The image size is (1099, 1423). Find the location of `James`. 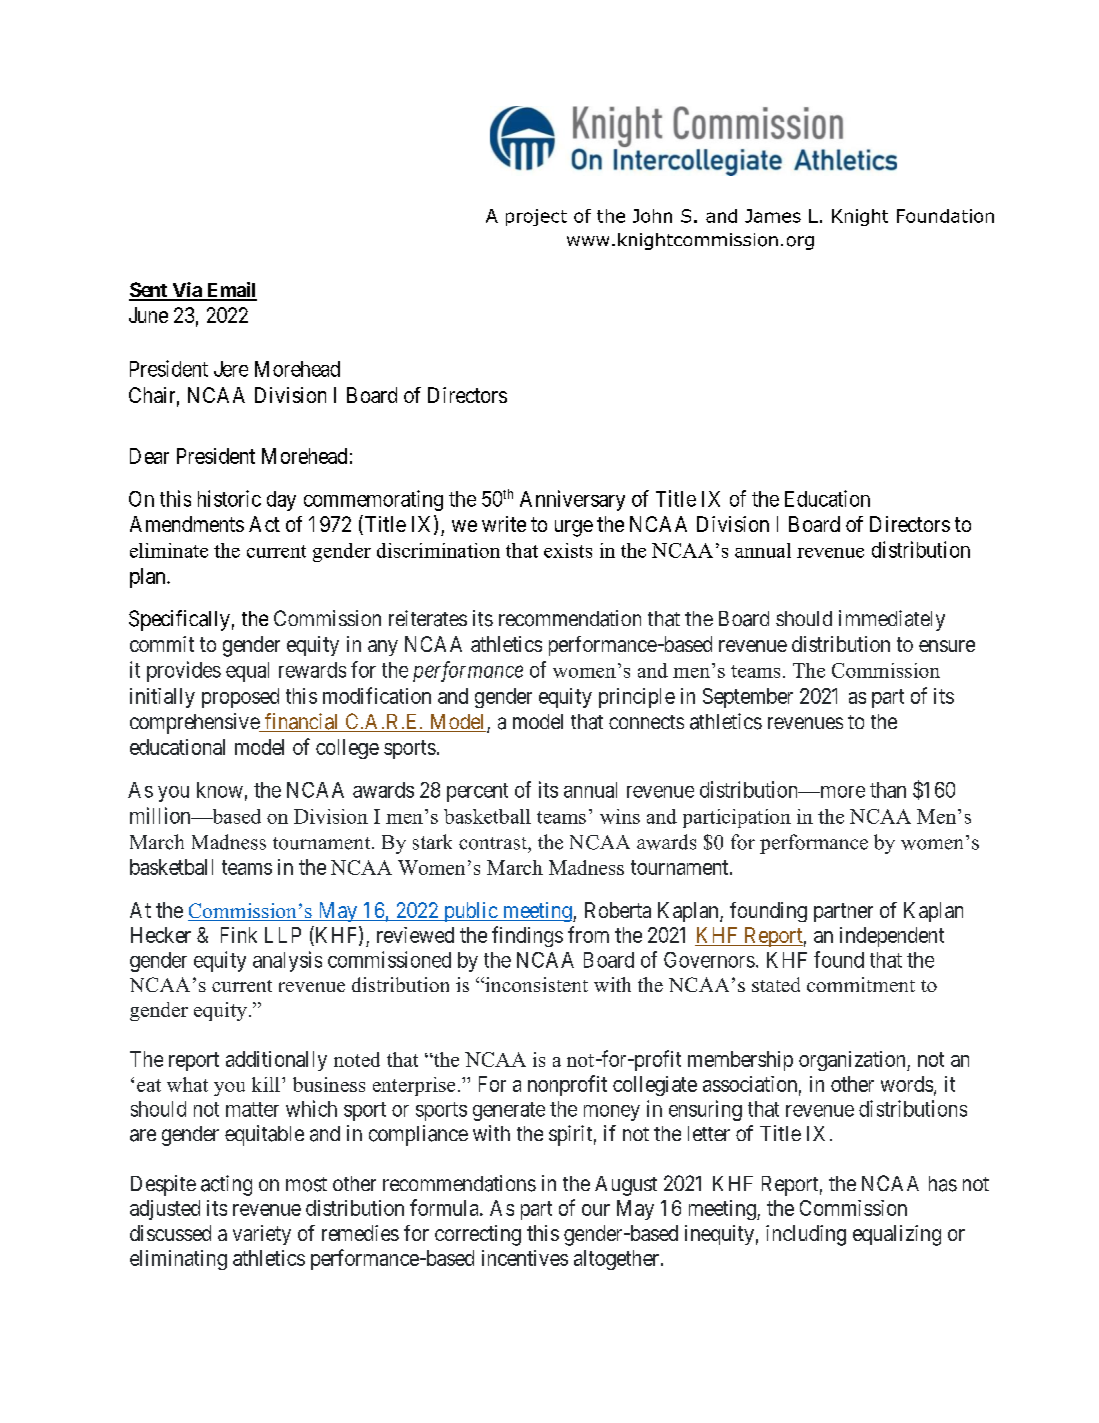

James is located at coordinates (773, 216).
